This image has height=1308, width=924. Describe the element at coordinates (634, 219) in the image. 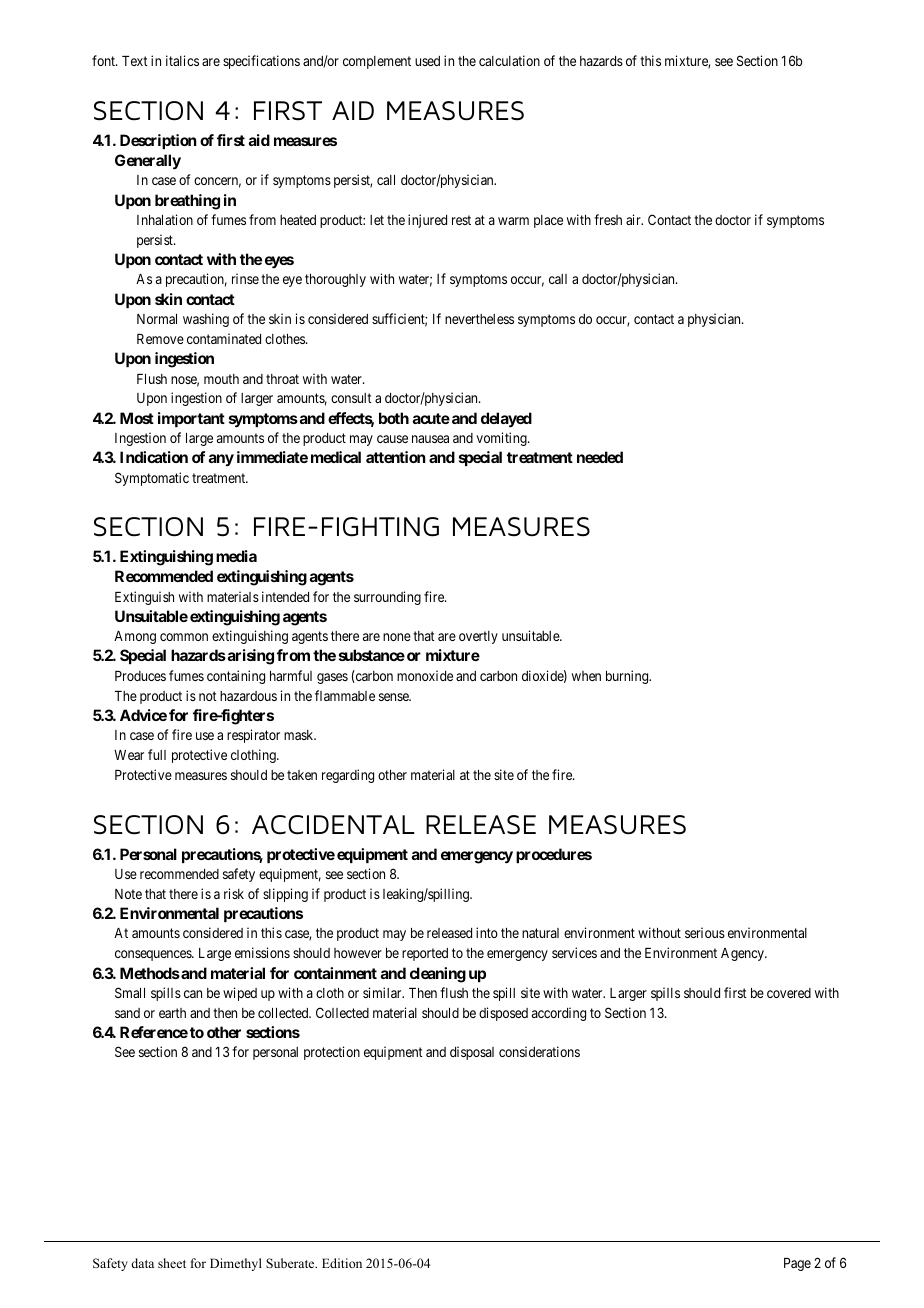

I see `air` at that location.
